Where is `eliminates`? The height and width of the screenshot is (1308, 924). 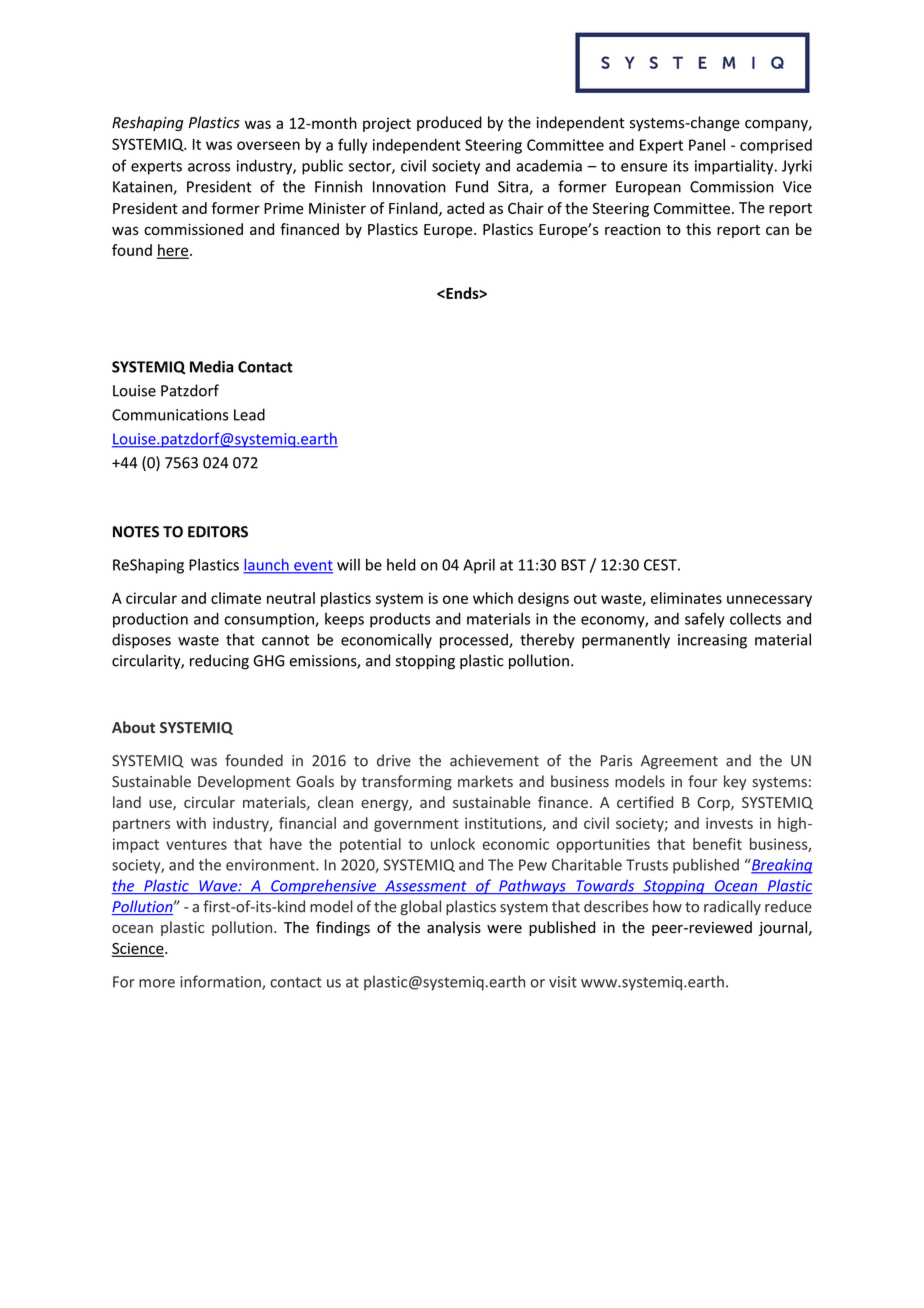 eliminates is located at coordinates (686, 598).
